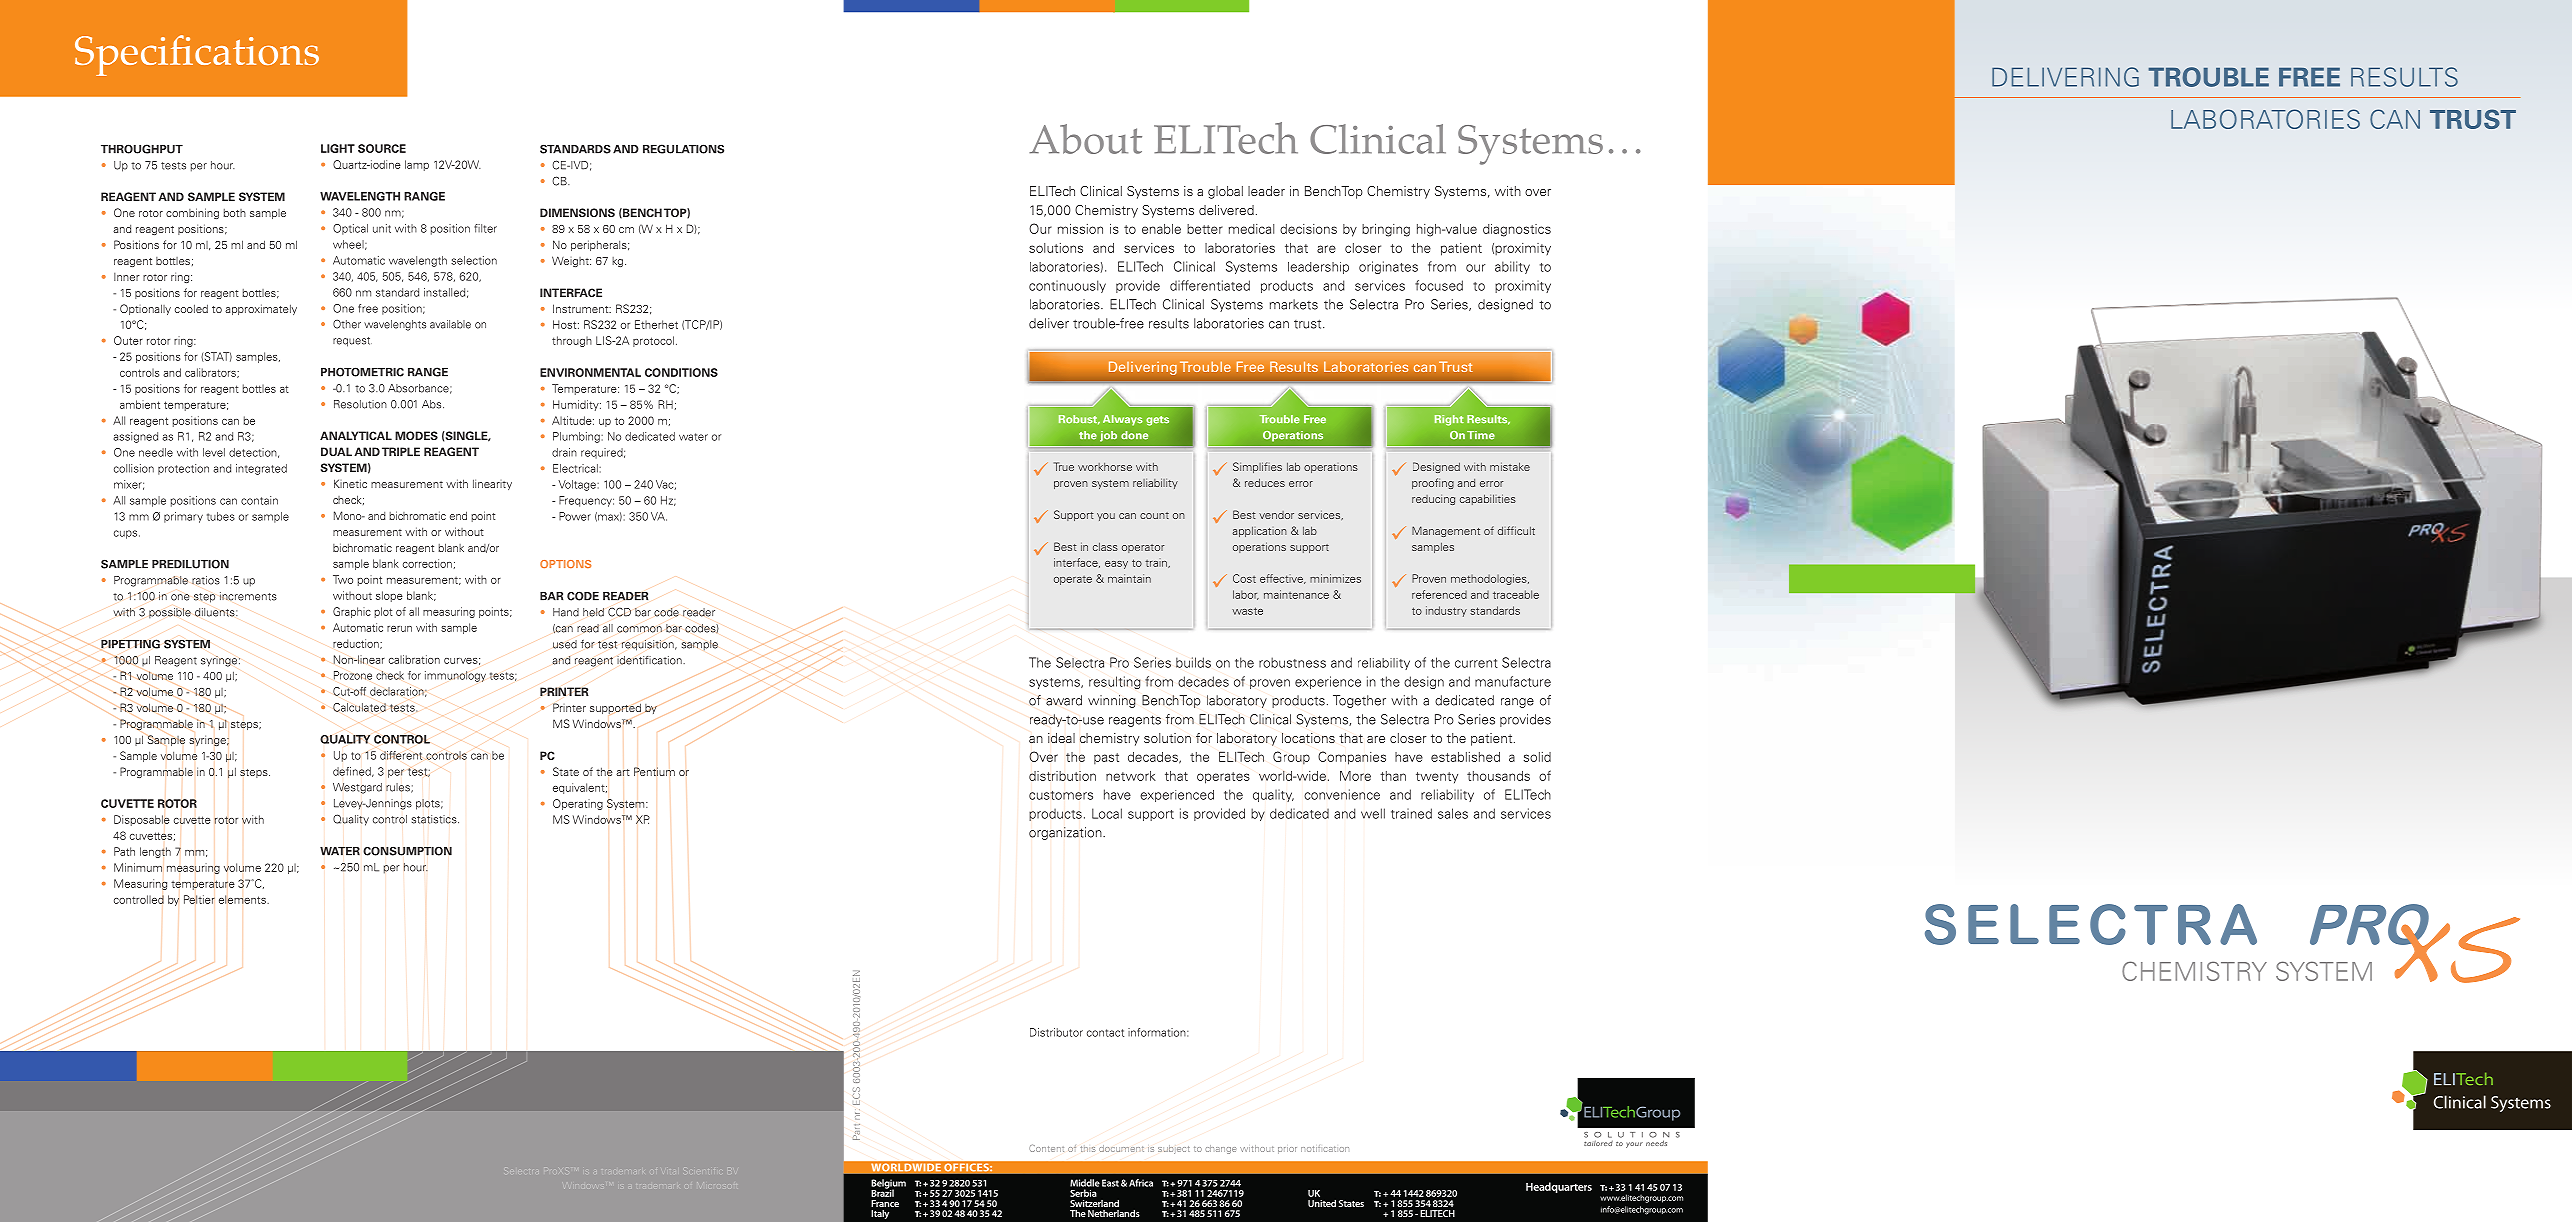  Describe the element at coordinates (885, 1203) in the screenshot. I see `France` at that location.
